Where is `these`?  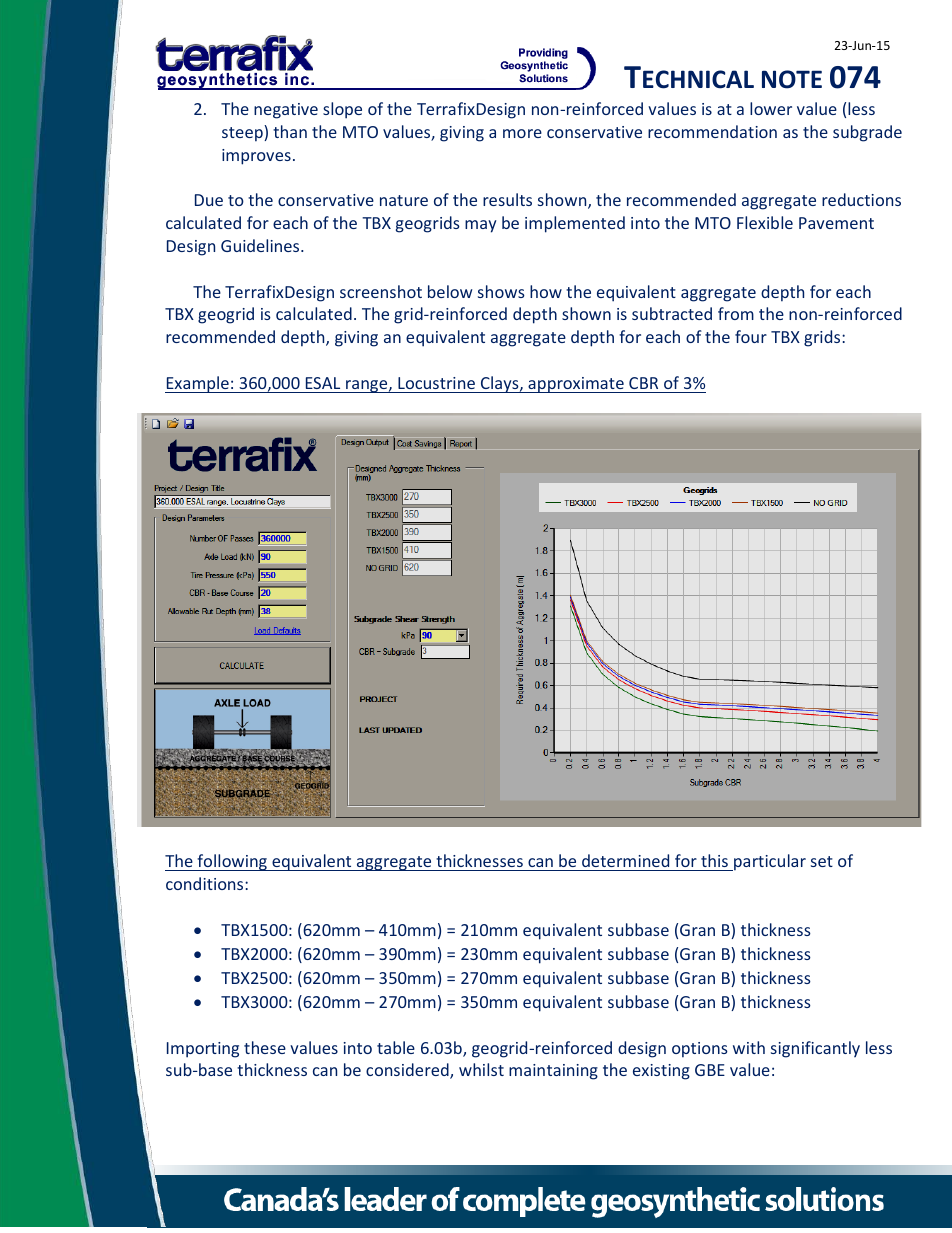
these is located at coordinates (265, 1047).
